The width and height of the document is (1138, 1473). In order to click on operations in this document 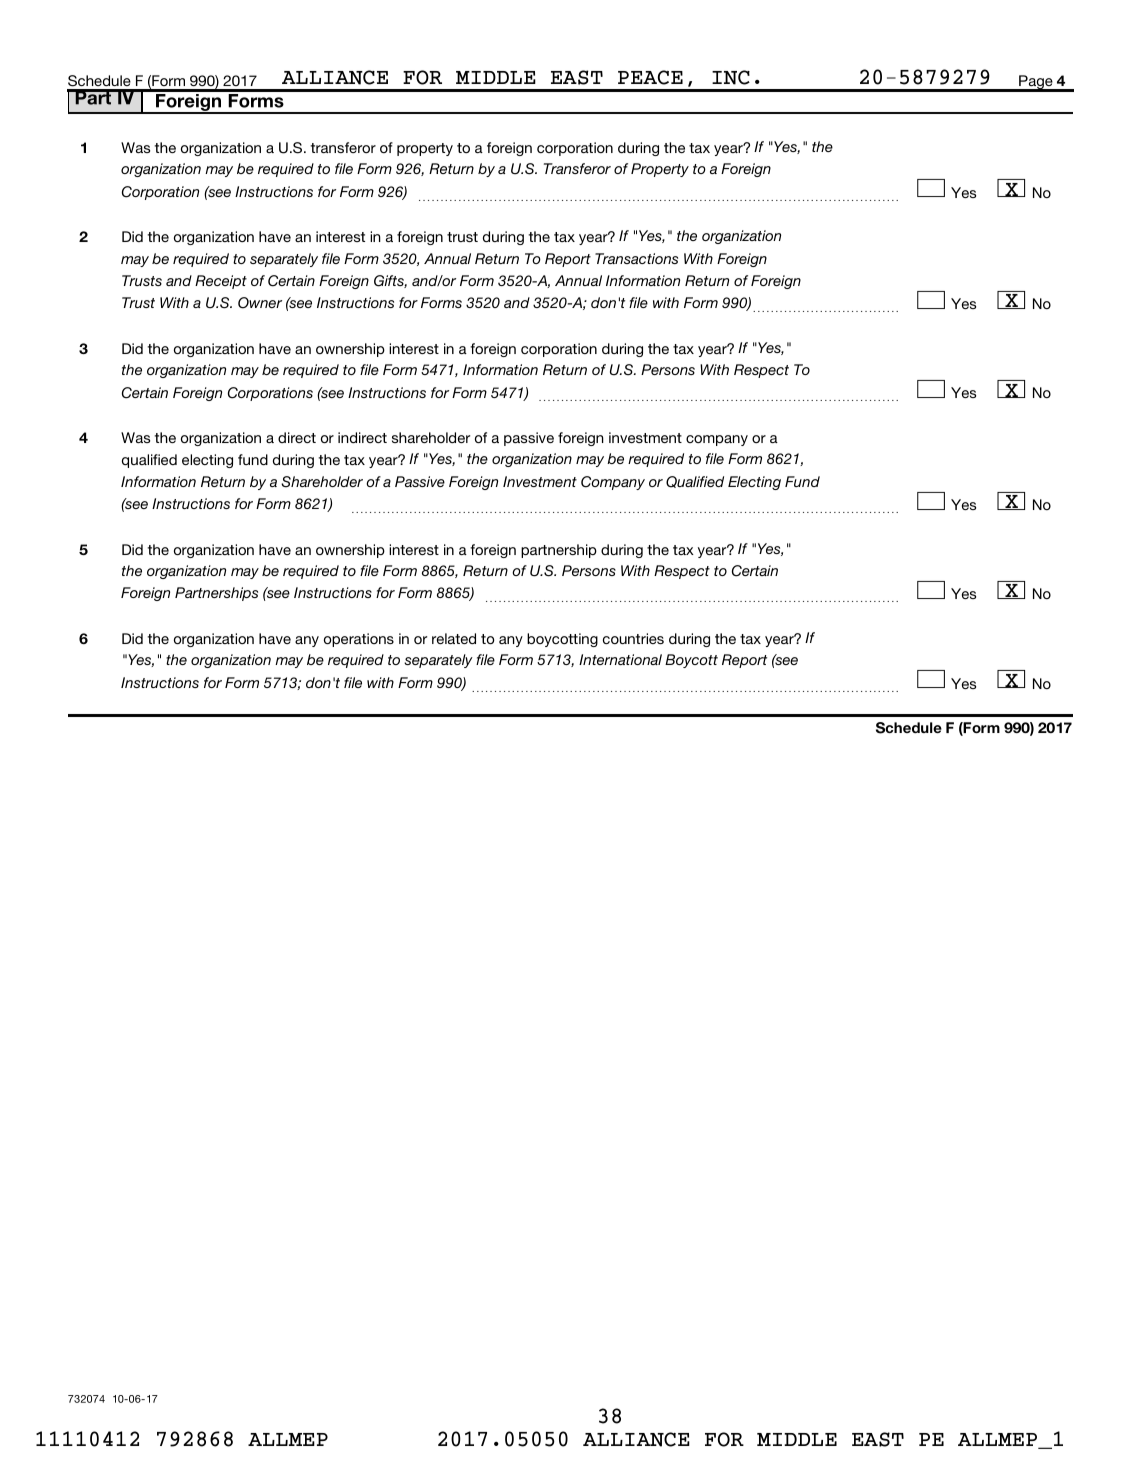, I will do `click(359, 640)`.
